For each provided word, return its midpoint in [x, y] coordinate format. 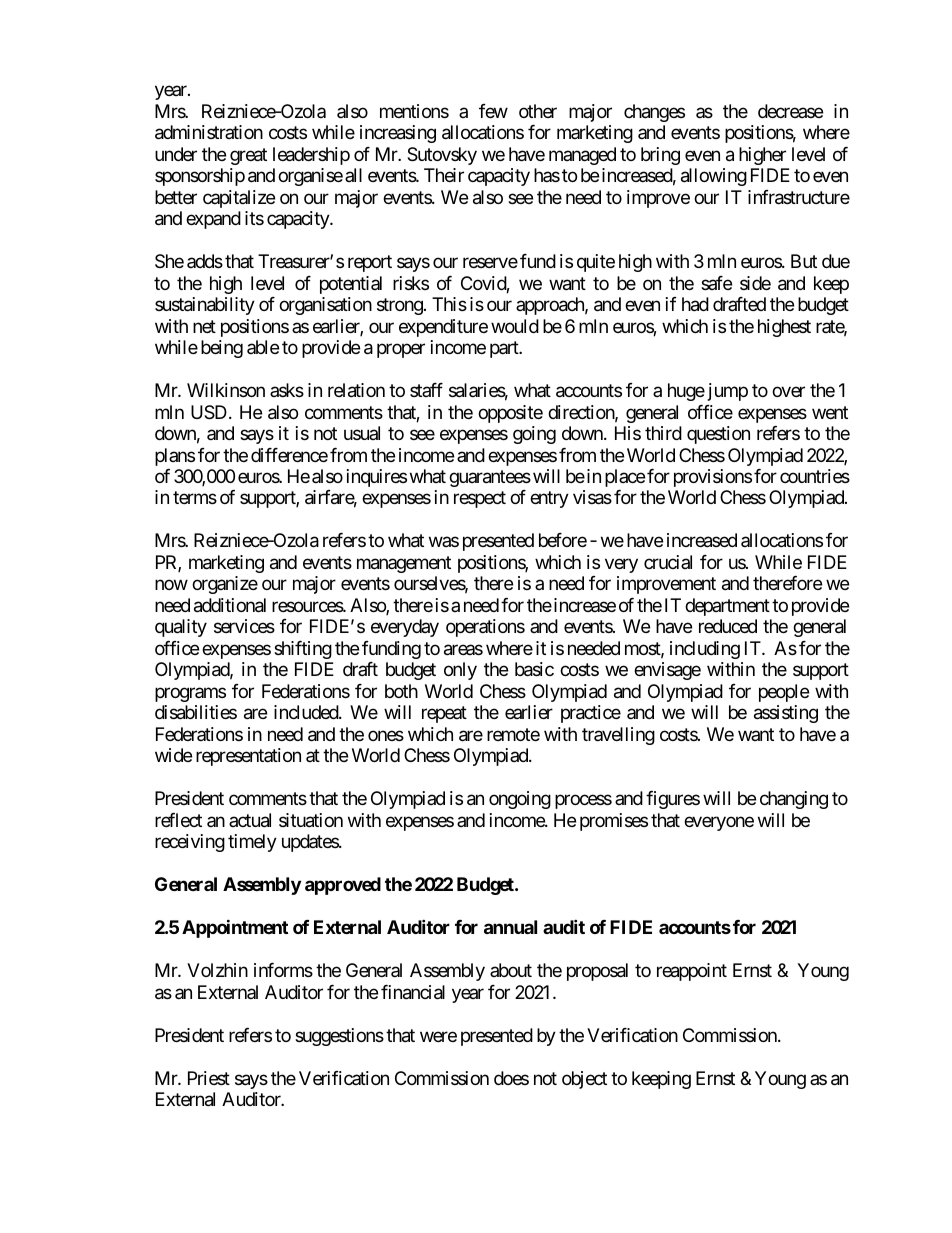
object [584, 1080]
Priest [209, 1078]
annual [510, 927]
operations [485, 628]
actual [250, 820]
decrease [790, 111]
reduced [728, 626]
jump [726, 392]
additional [230, 605]
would [515, 326]
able [263, 347]
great [248, 156]
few [493, 111]
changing [794, 800]
